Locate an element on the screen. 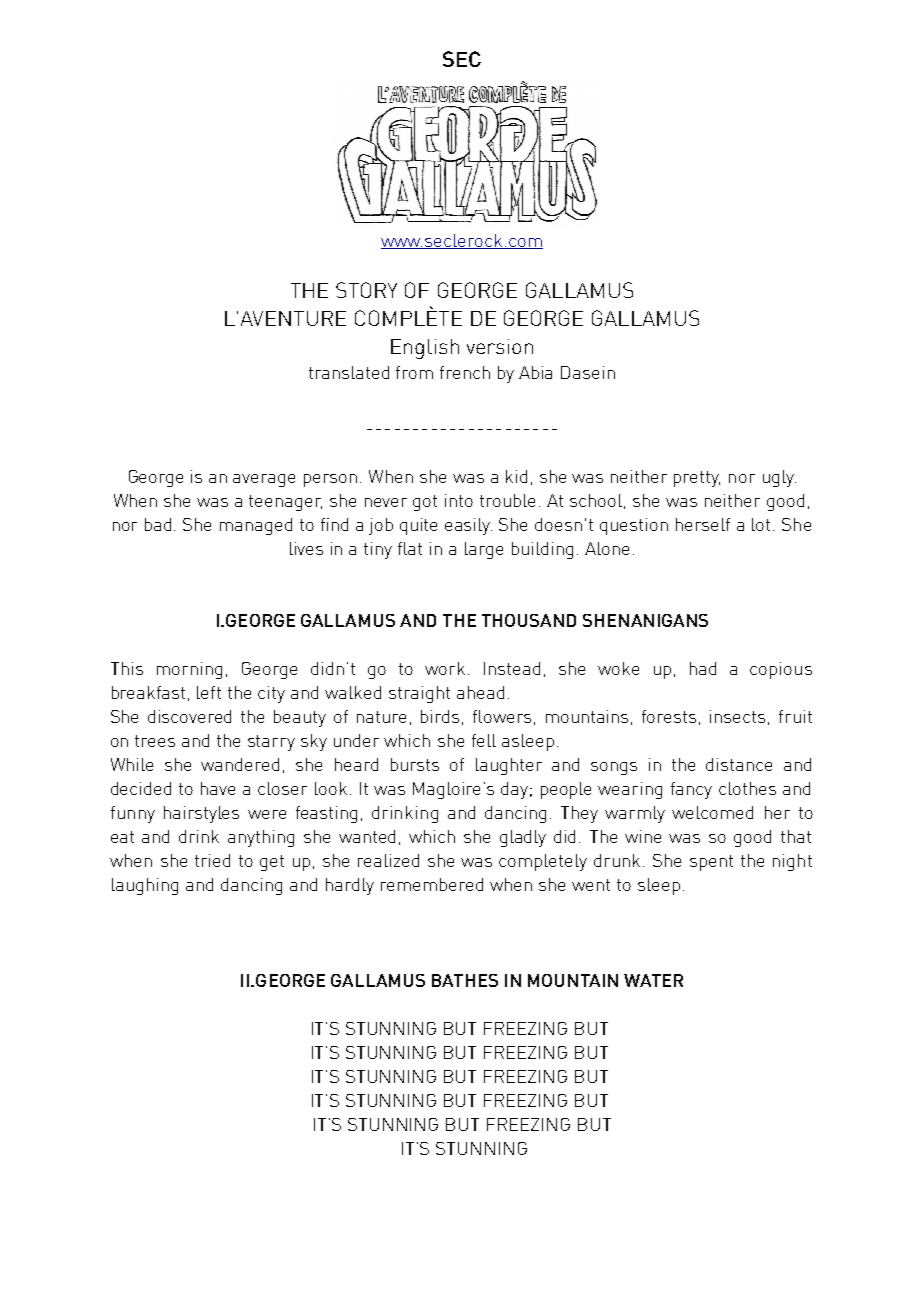 This screenshot has width=924, height=1308. morning is located at coordinates (189, 670).
